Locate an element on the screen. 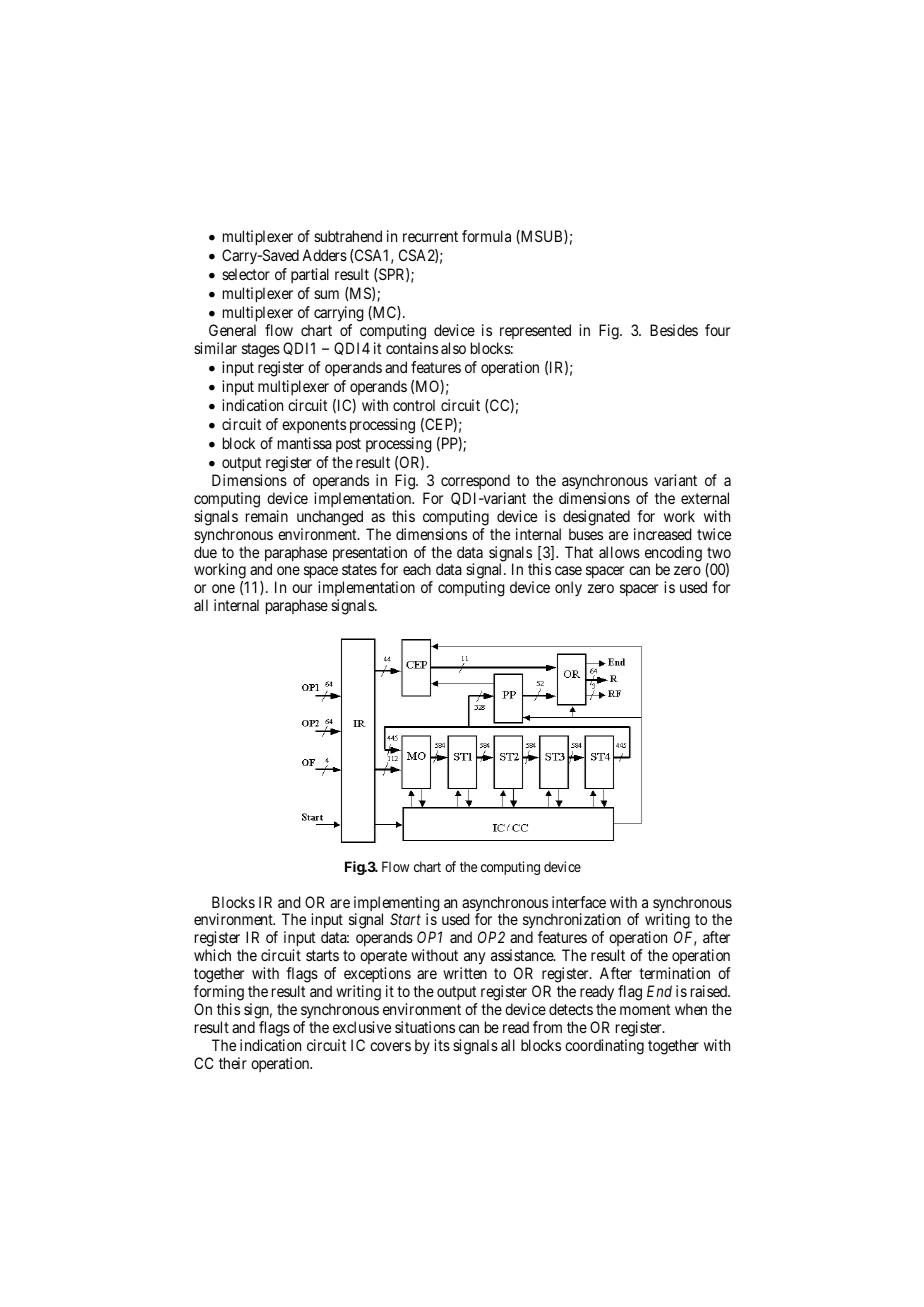 The image size is (924, 1307). interface is located at coordinates (579, 902).
